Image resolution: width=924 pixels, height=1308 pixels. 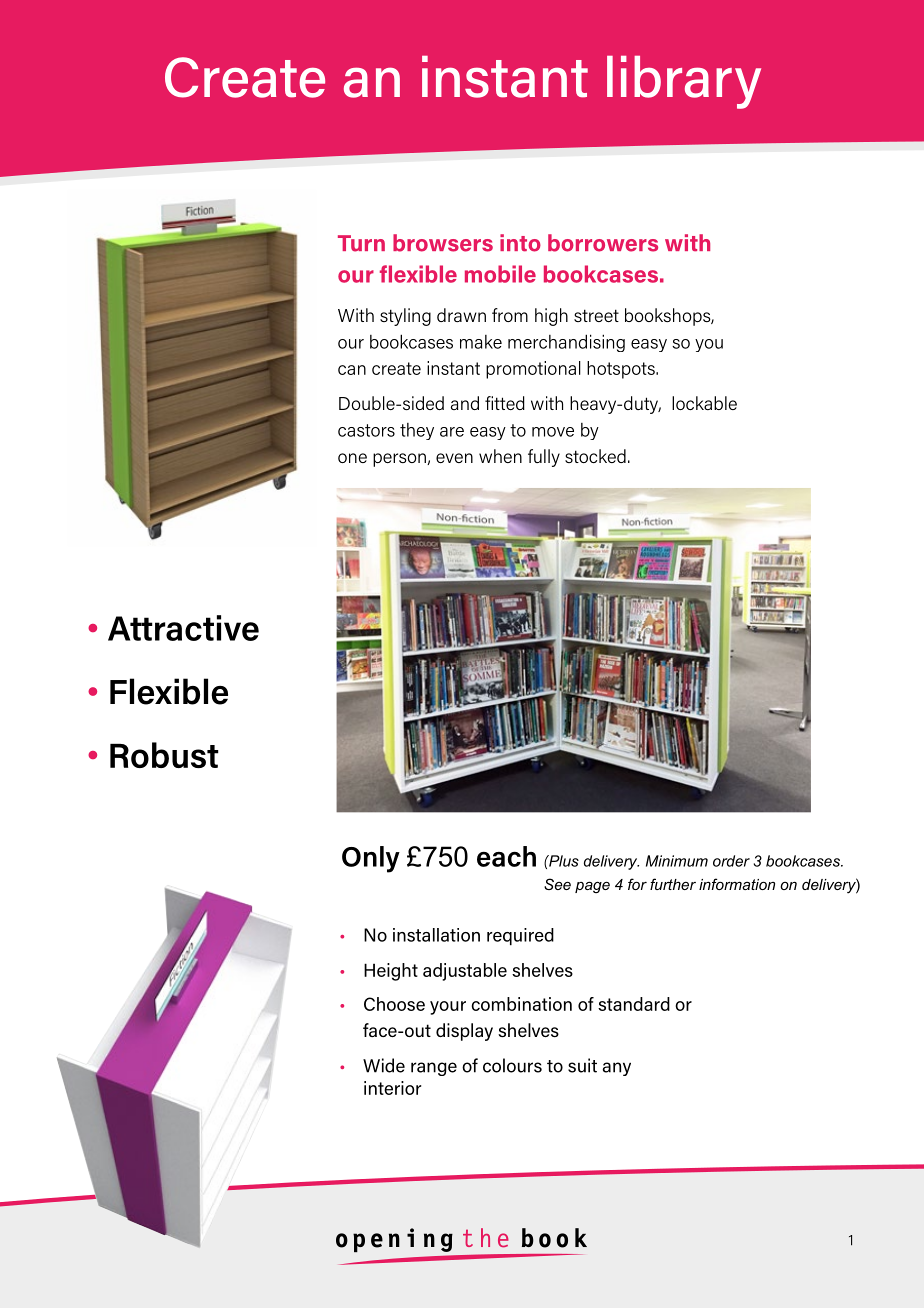 What do you see at coordinates (677, 861) in the page?
I see `Minimum` at bounding box center [677, 861].
